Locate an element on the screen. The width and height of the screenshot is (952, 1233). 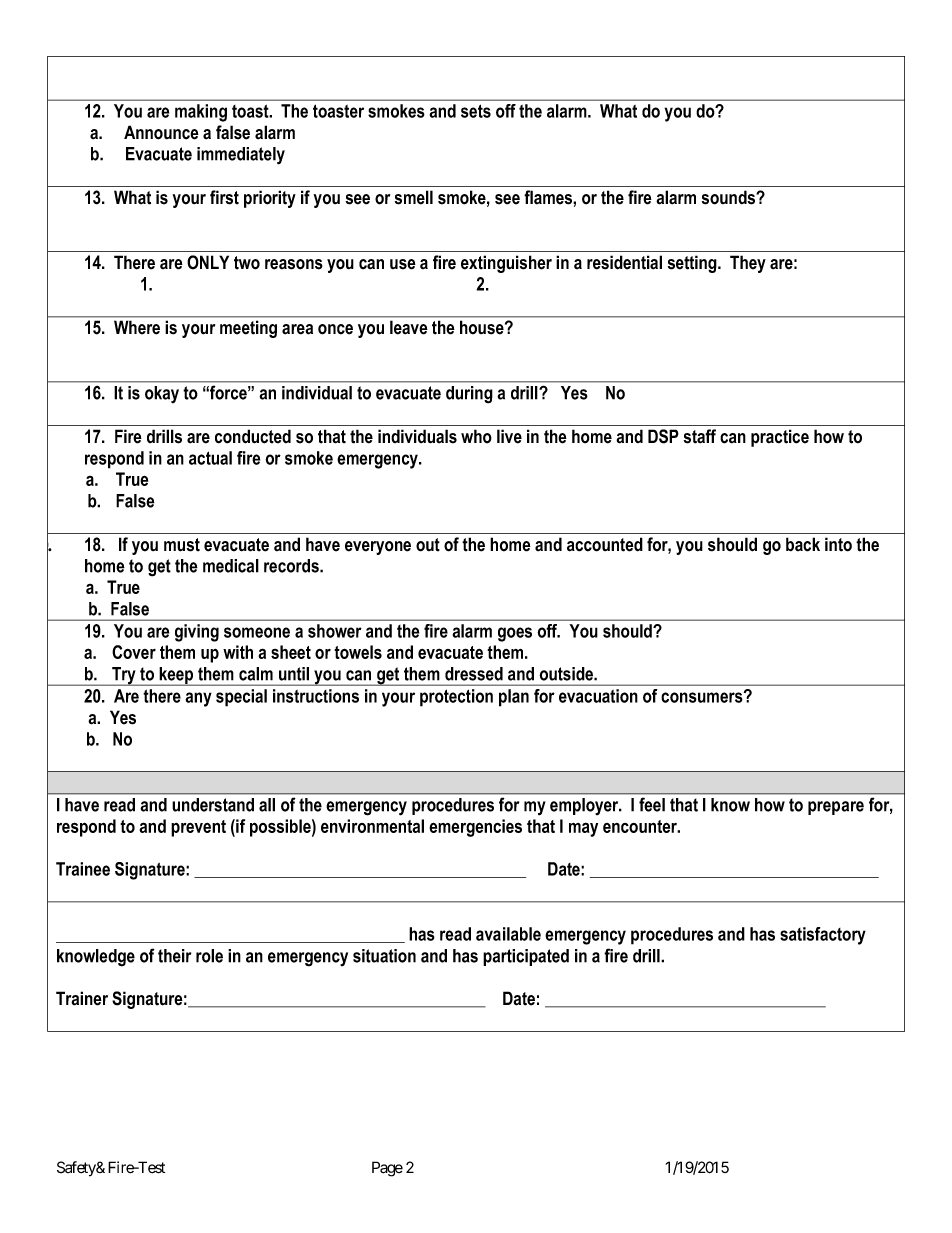
Page is located at coordinates (387, 1169).
